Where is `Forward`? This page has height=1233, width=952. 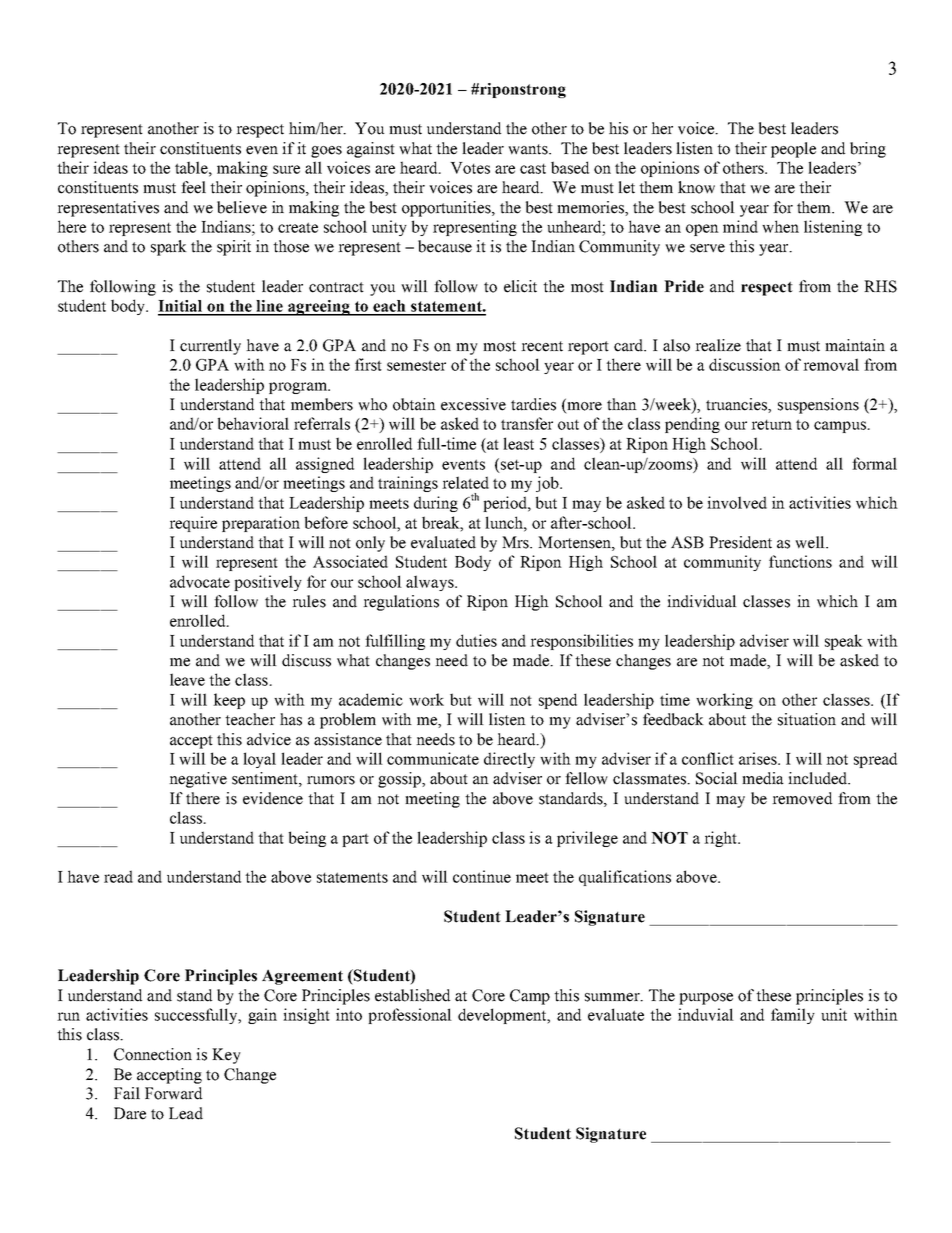
Forward is located at coordinates (173, 1093).
